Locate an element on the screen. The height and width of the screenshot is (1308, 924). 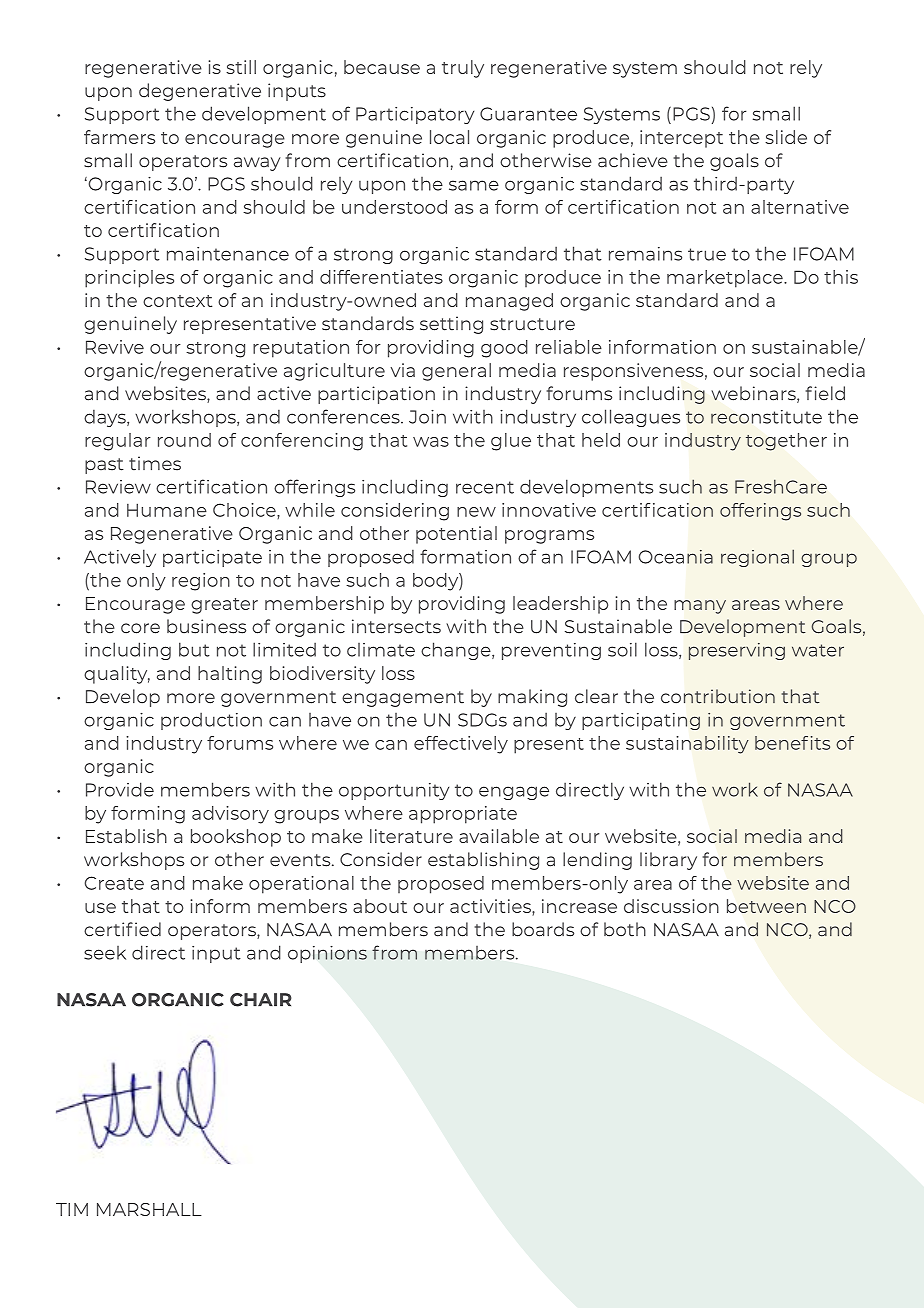
intersects is located at coordinates (396, 626).
